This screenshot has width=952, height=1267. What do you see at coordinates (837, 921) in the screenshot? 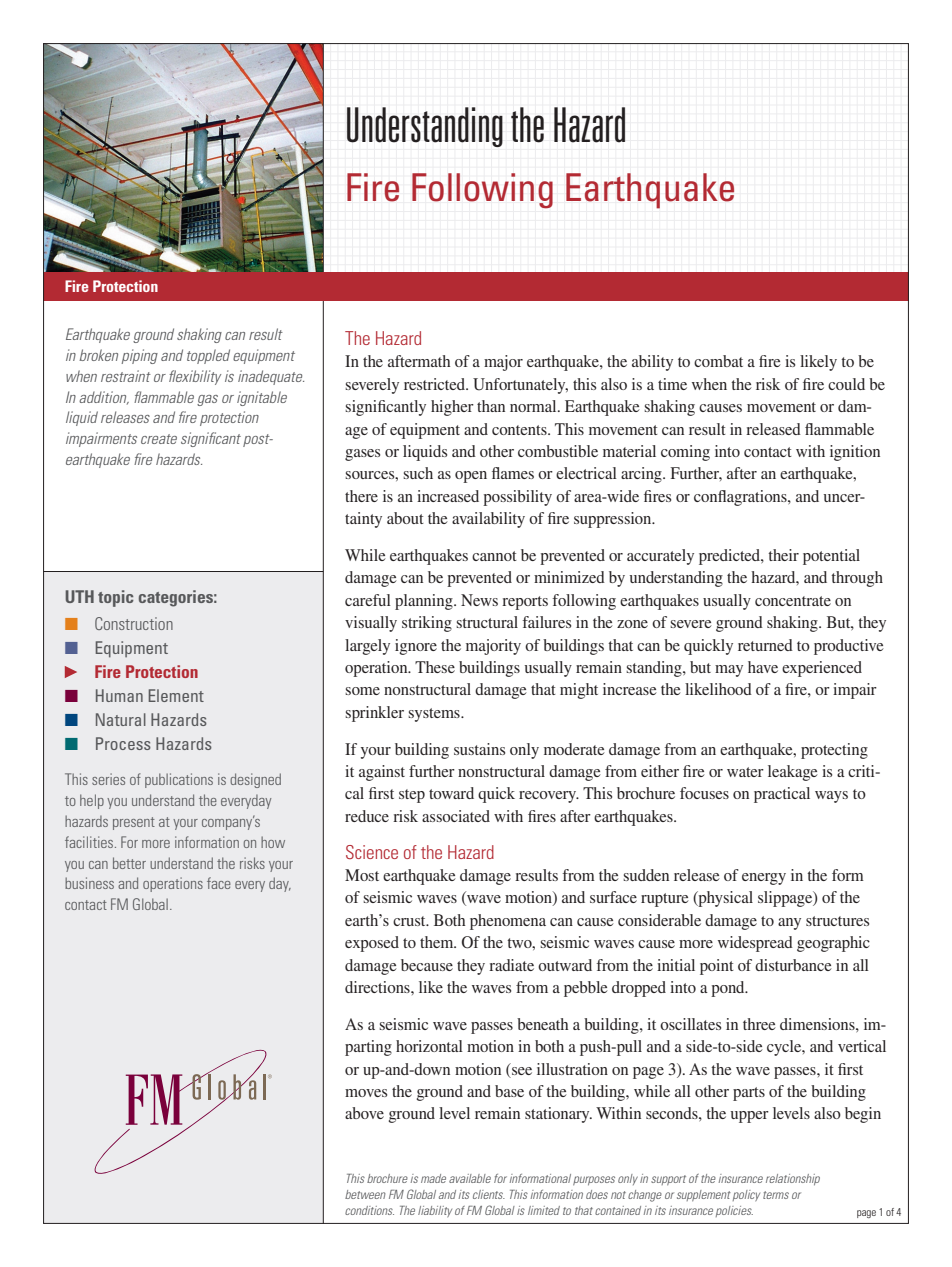
I see `structures` at bounding box center [837, 921].
